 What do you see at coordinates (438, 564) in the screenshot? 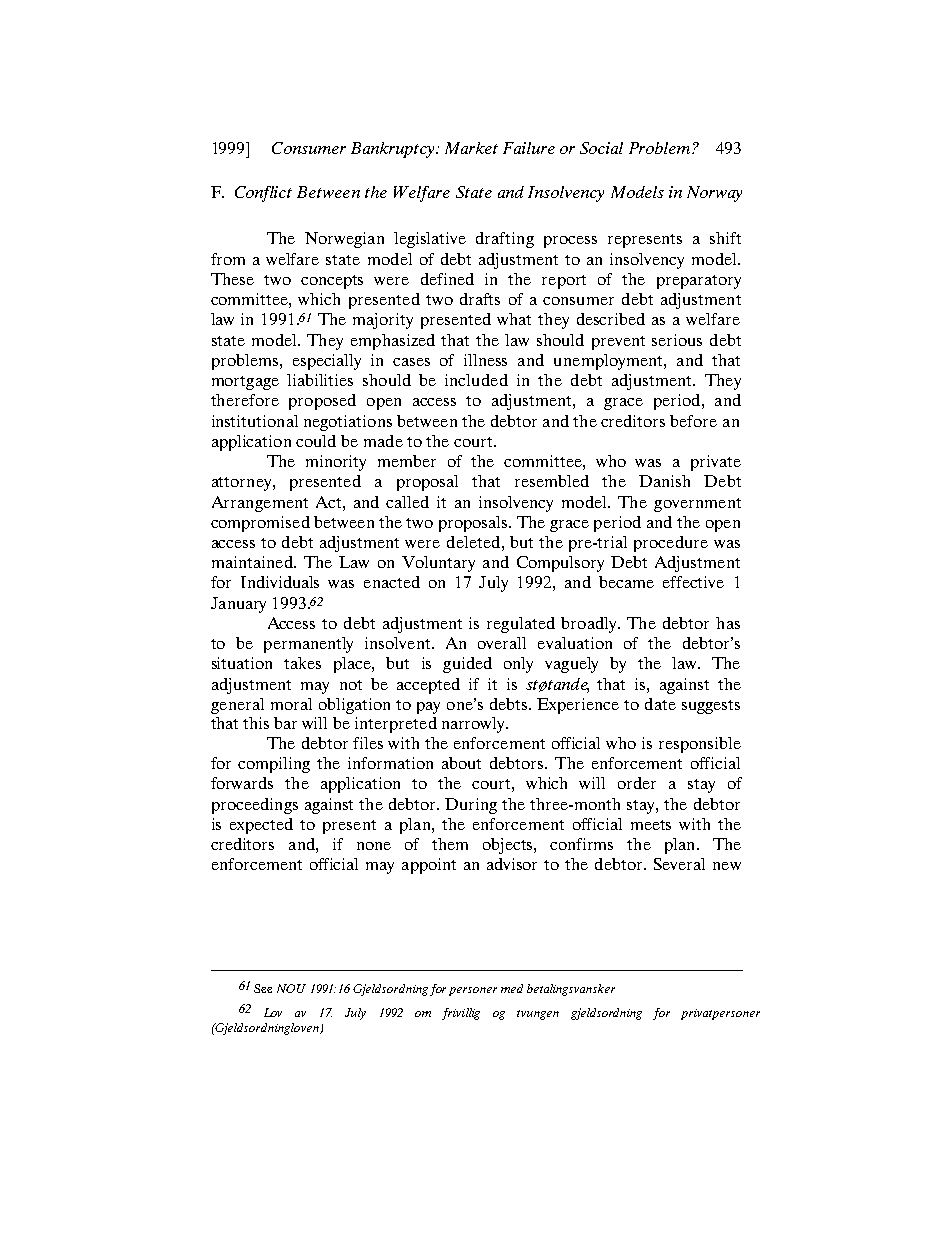
I see `Voluntary` at bounding box center [438, 564].
